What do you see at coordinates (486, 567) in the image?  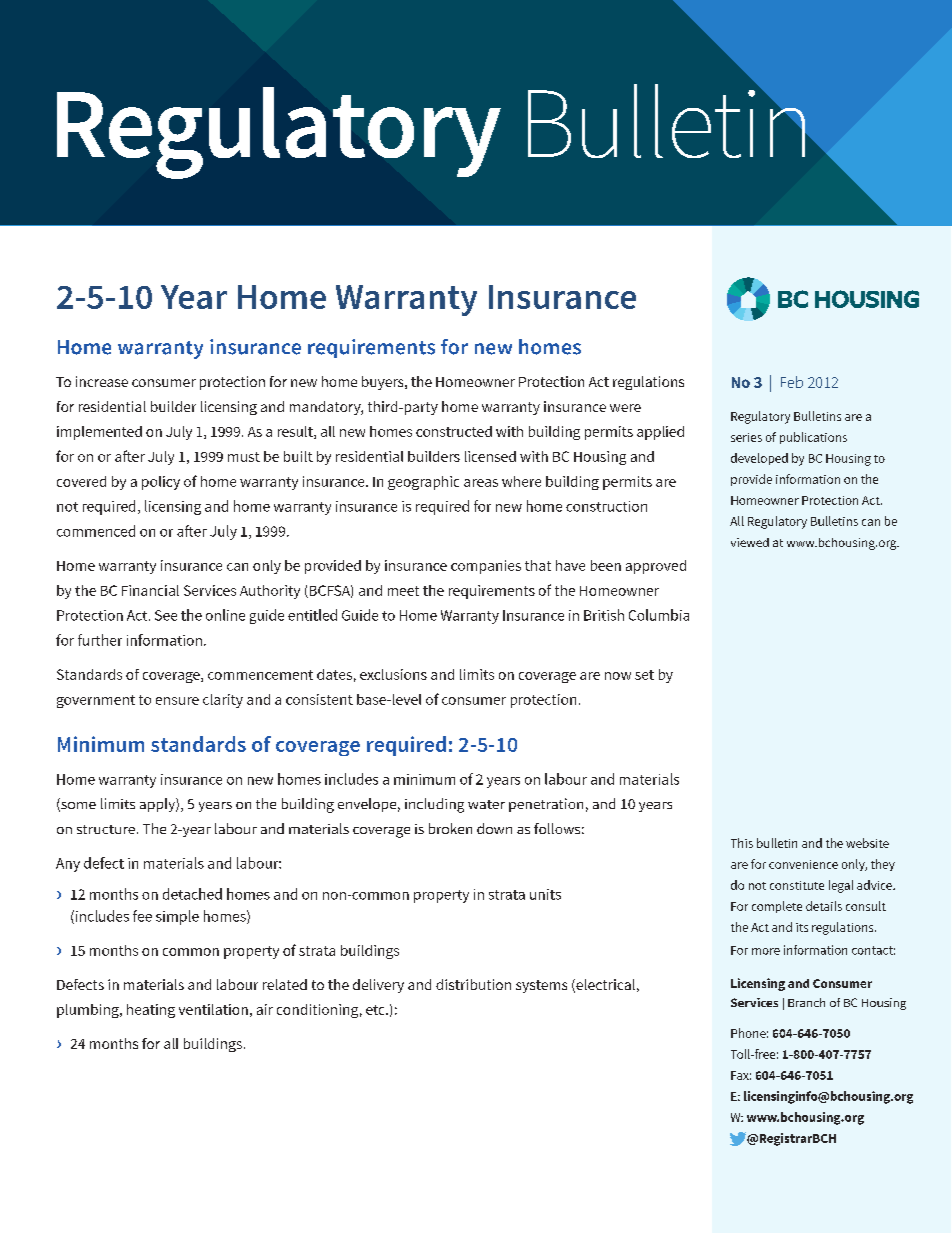 I see `companies` at bounding box center [486, 567].
